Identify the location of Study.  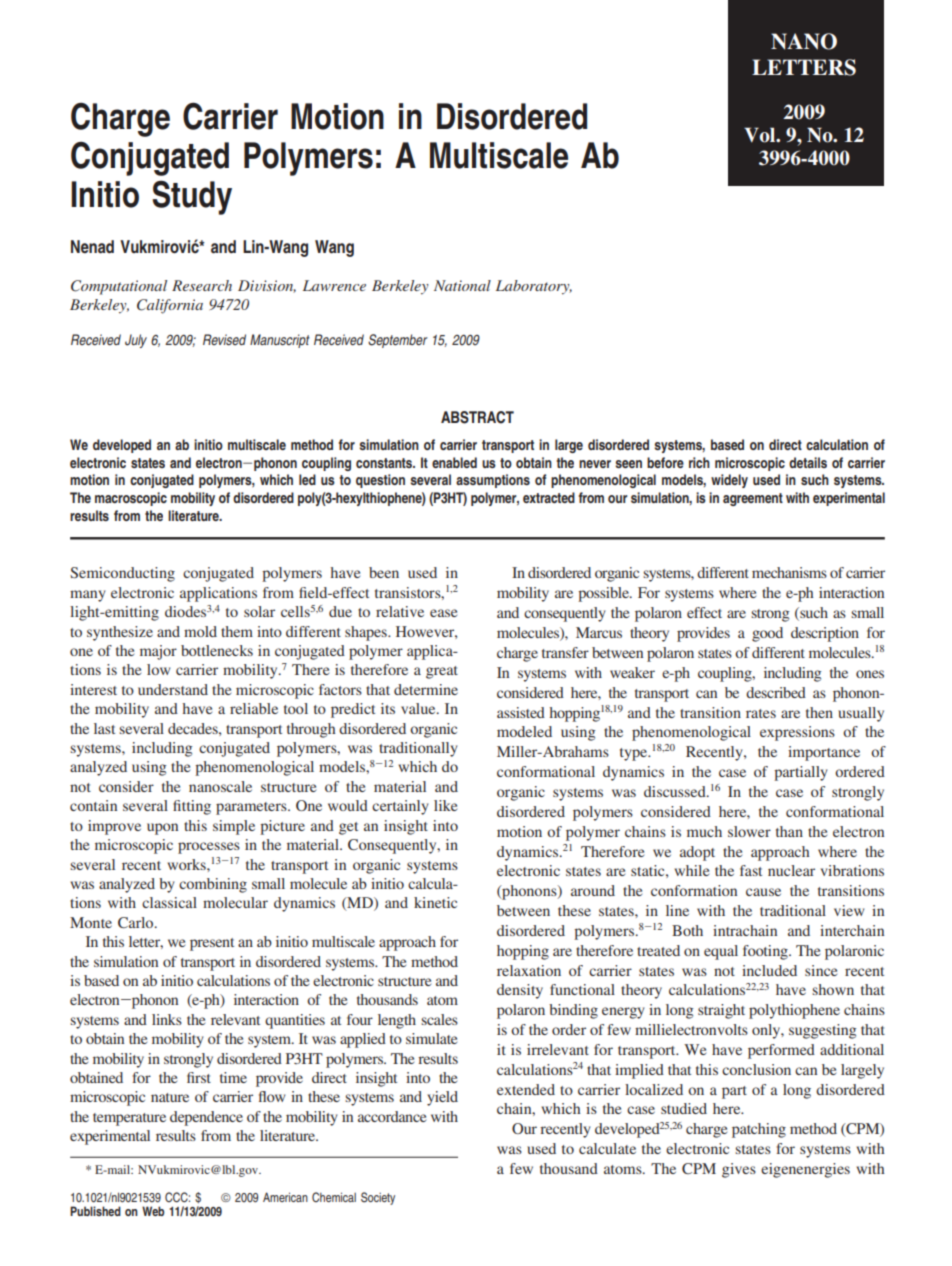
(192, 197).
